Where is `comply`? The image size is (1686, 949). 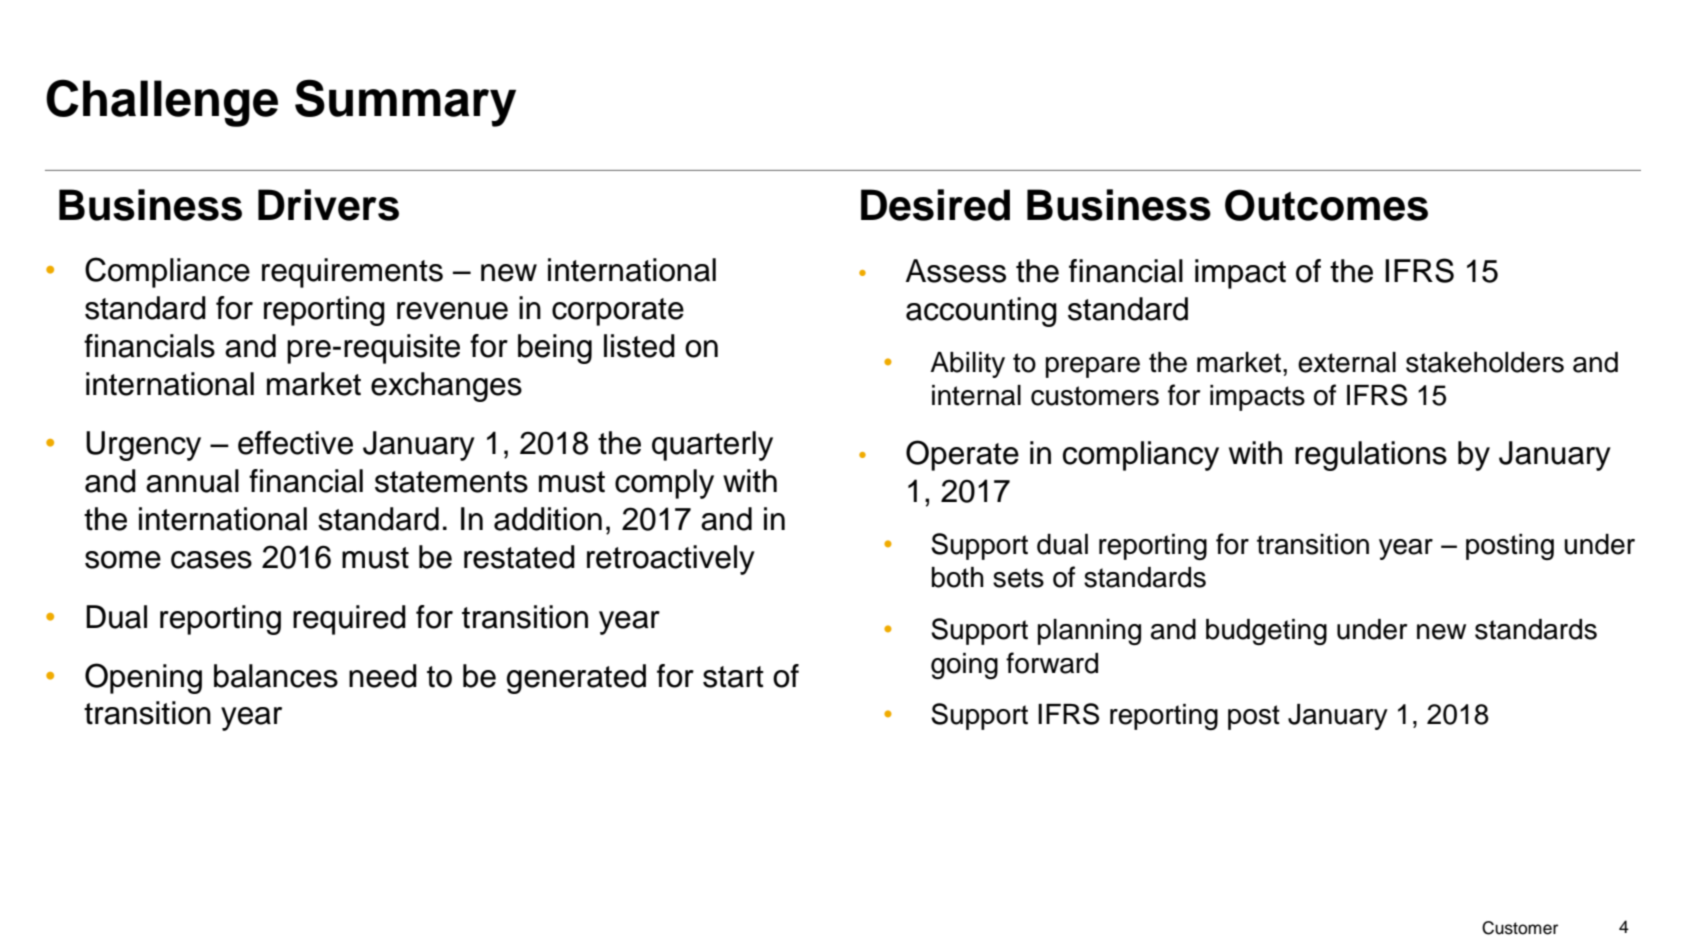 comply is located at coordinates (664, 484).
